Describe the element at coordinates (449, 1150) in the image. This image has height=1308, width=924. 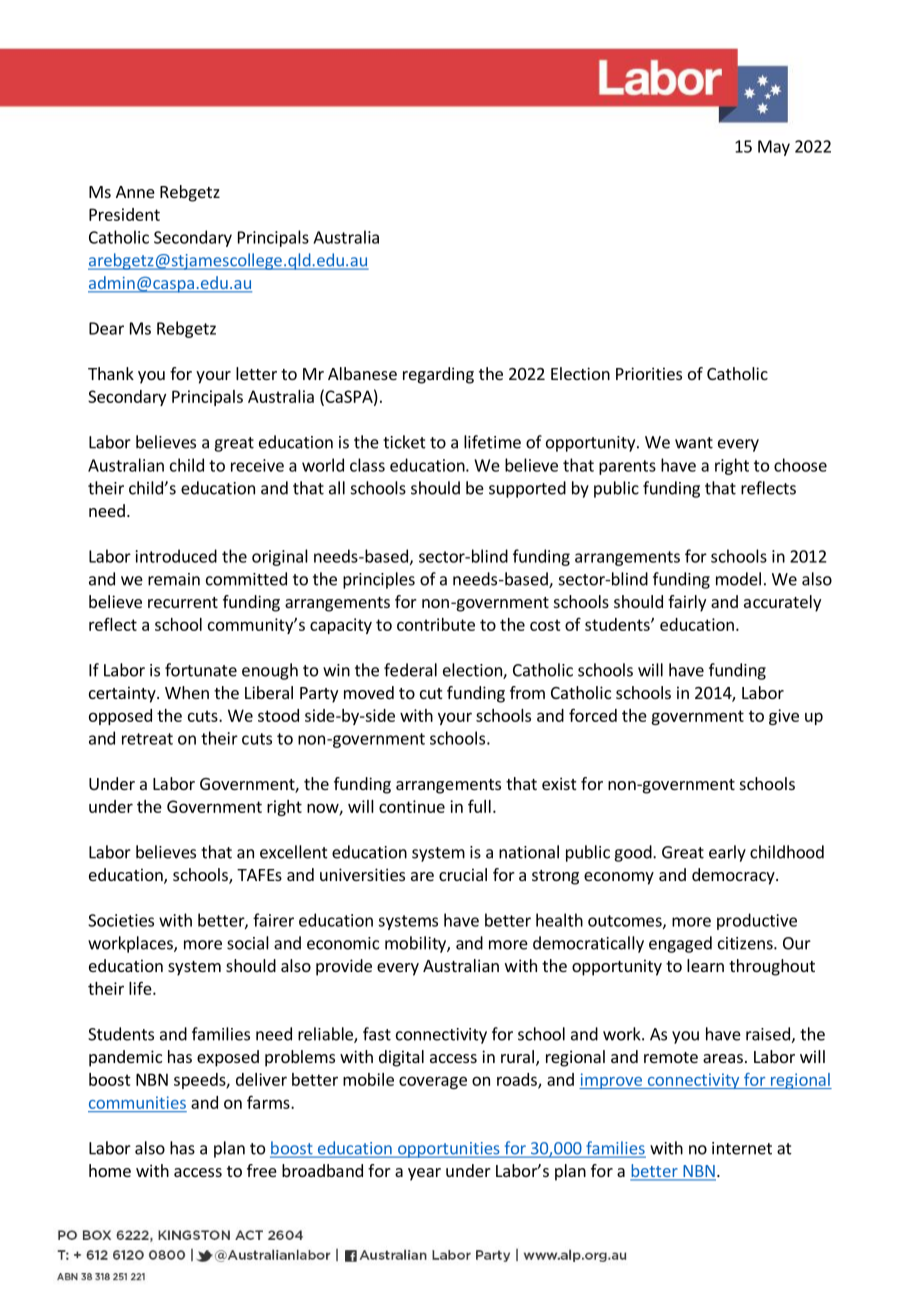
I see `opportunities` at that location.
